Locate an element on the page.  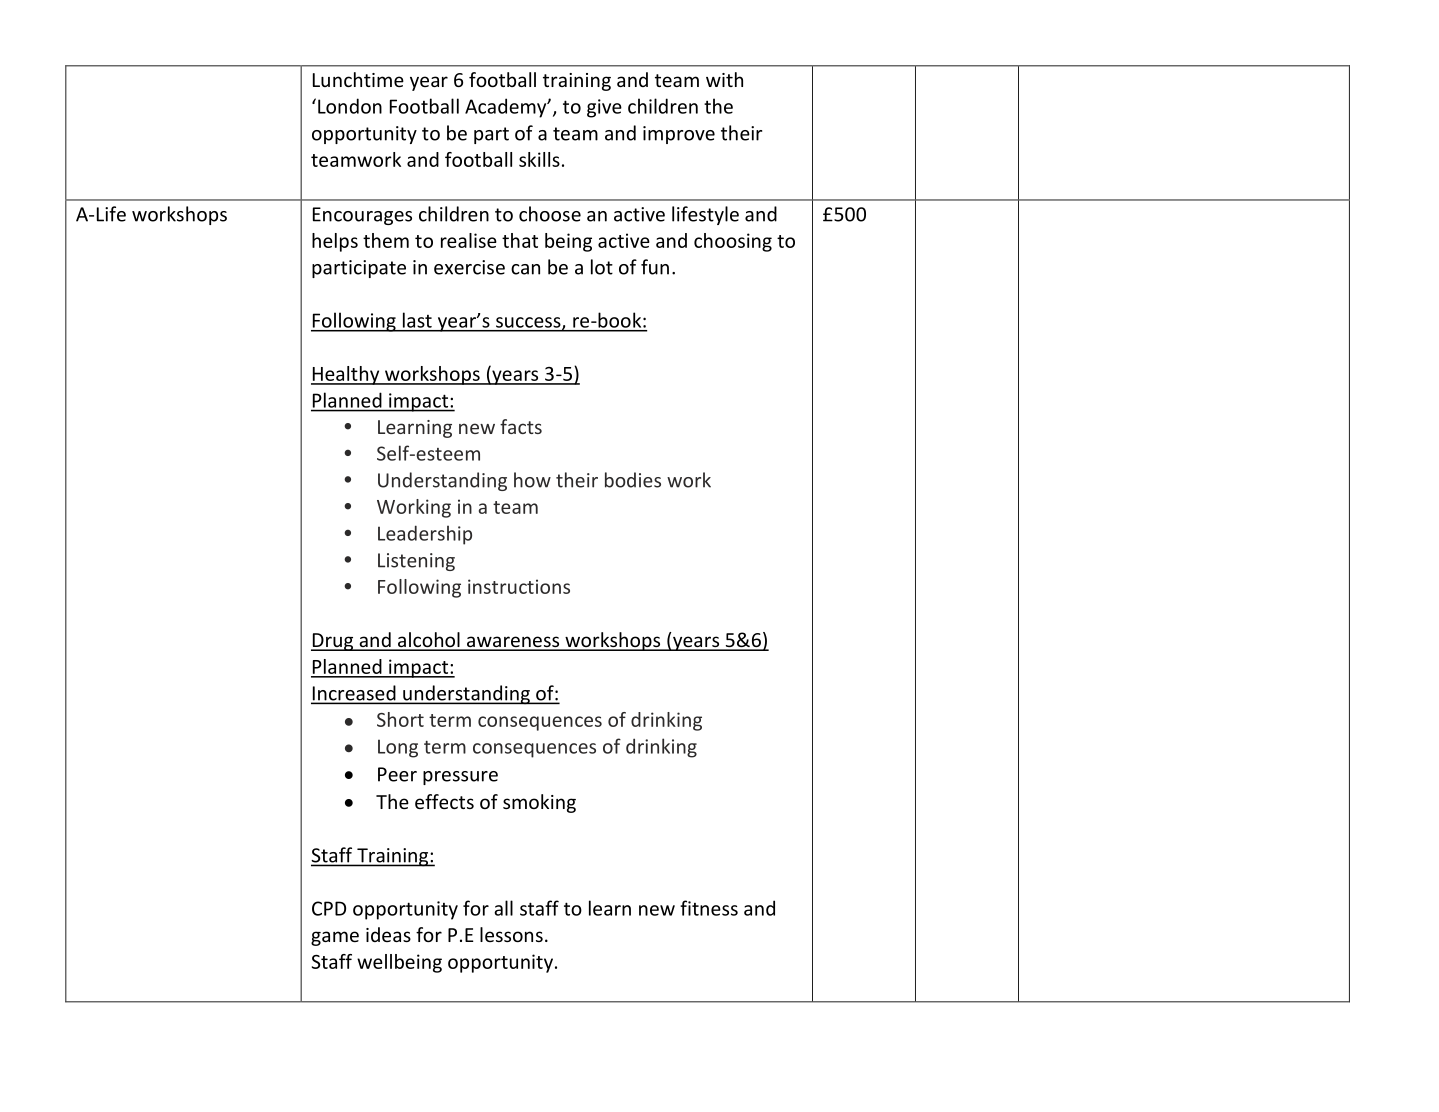
how is located at coordinates (532, 480).
